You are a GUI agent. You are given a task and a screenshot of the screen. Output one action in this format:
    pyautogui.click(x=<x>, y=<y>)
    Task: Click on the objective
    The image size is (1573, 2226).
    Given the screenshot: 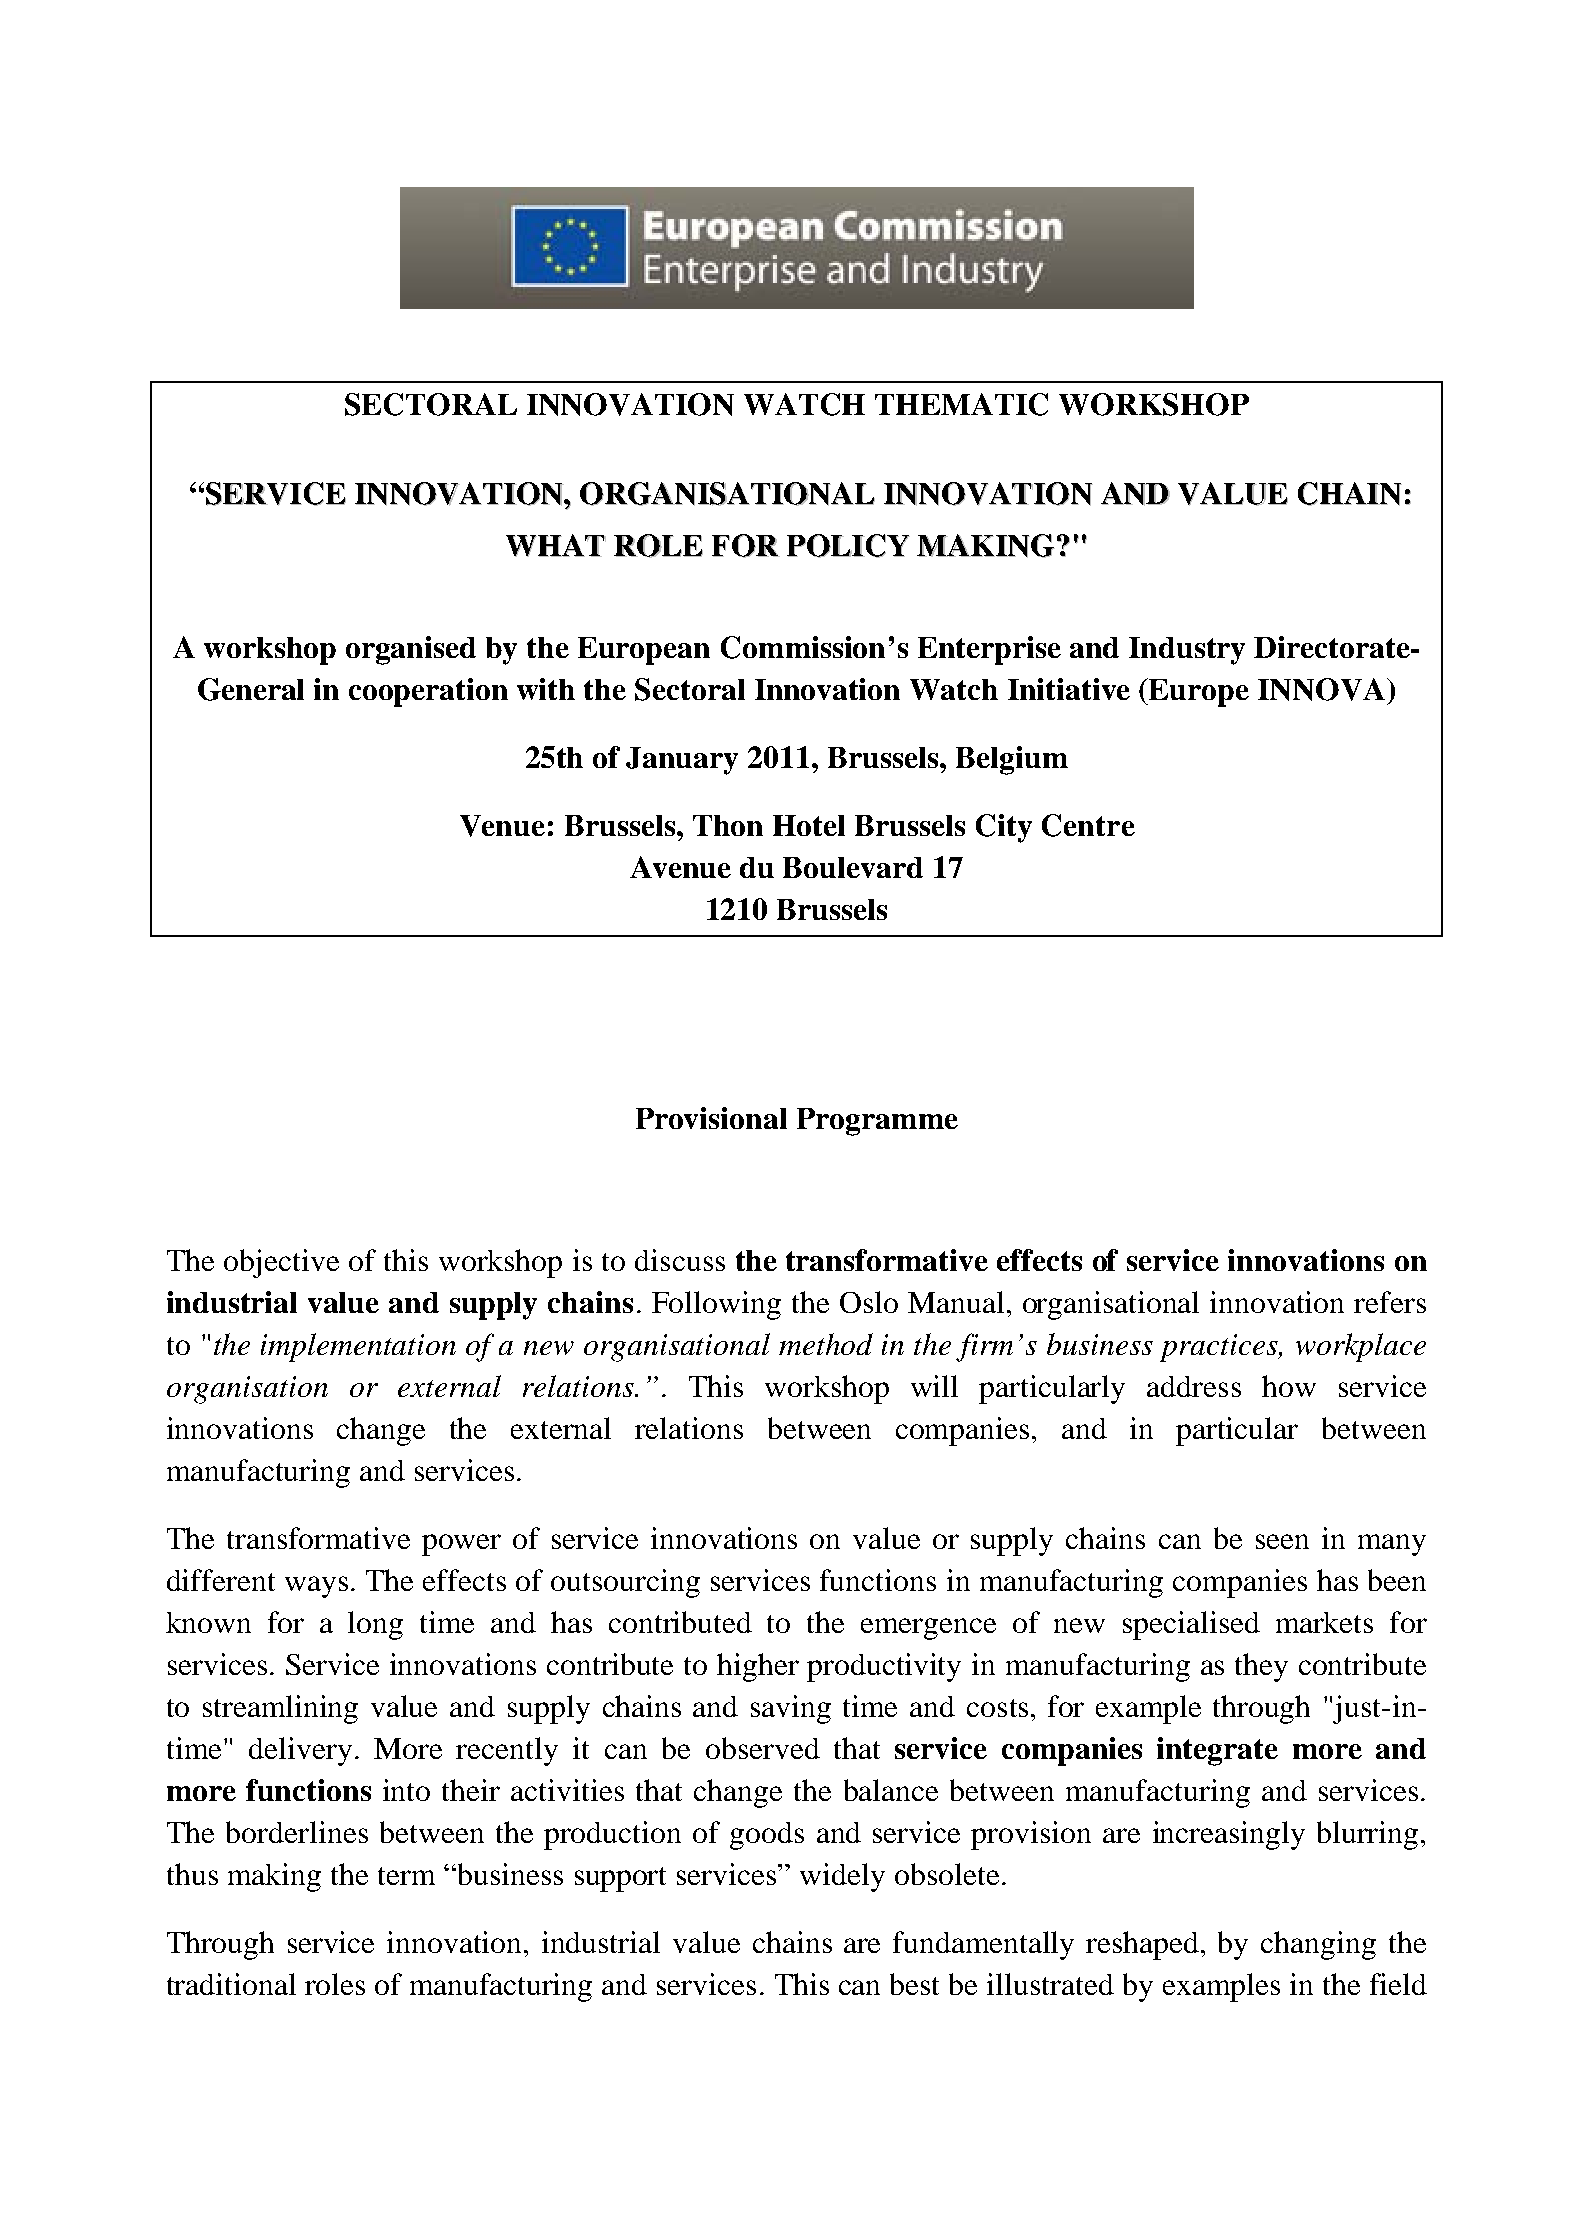 What is the action you would take?
    pyautogui.click(x=281, y=1263)
